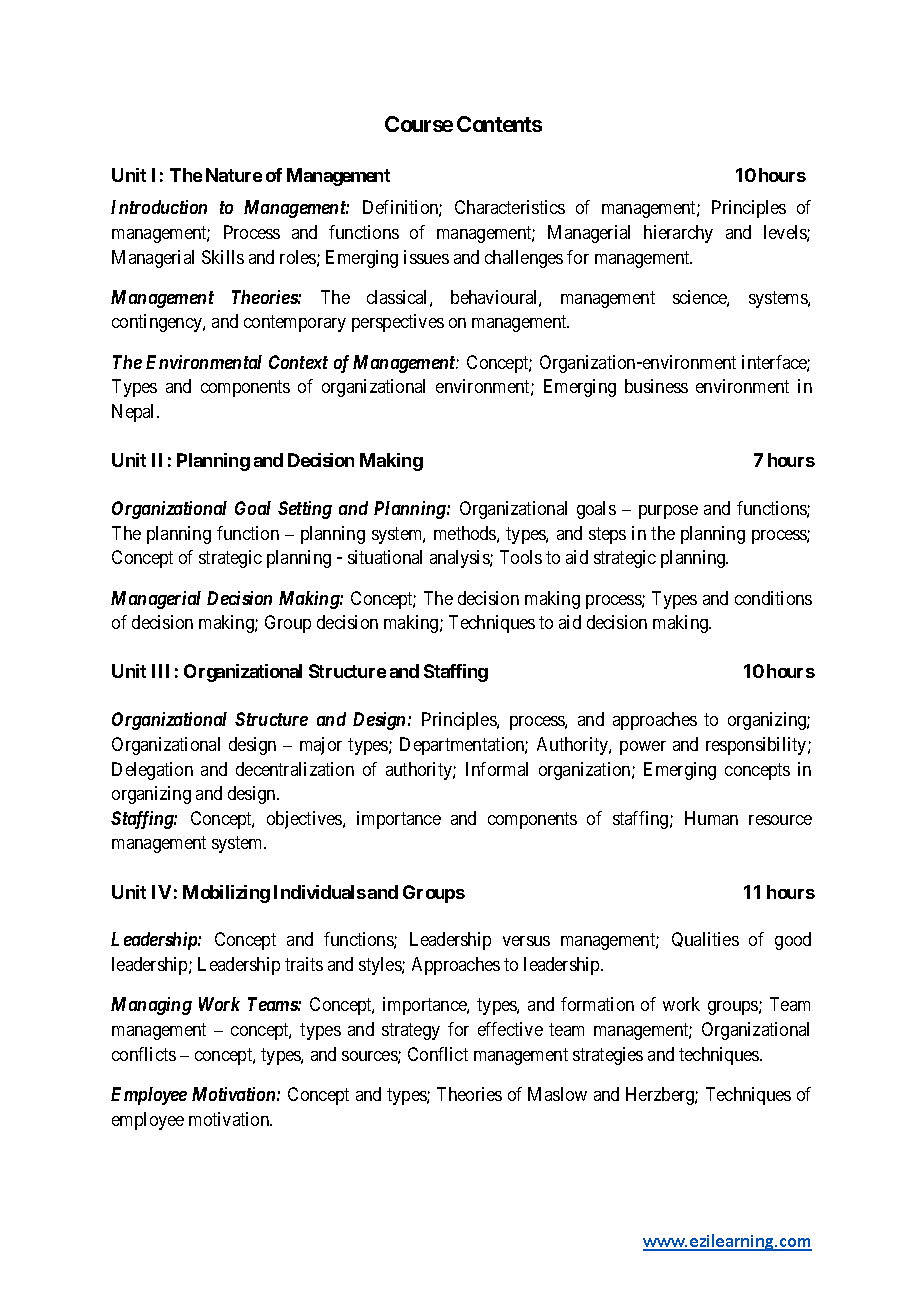  Describe the element at coordinates (234, 175) in the document. I see `Nature` at that location.
